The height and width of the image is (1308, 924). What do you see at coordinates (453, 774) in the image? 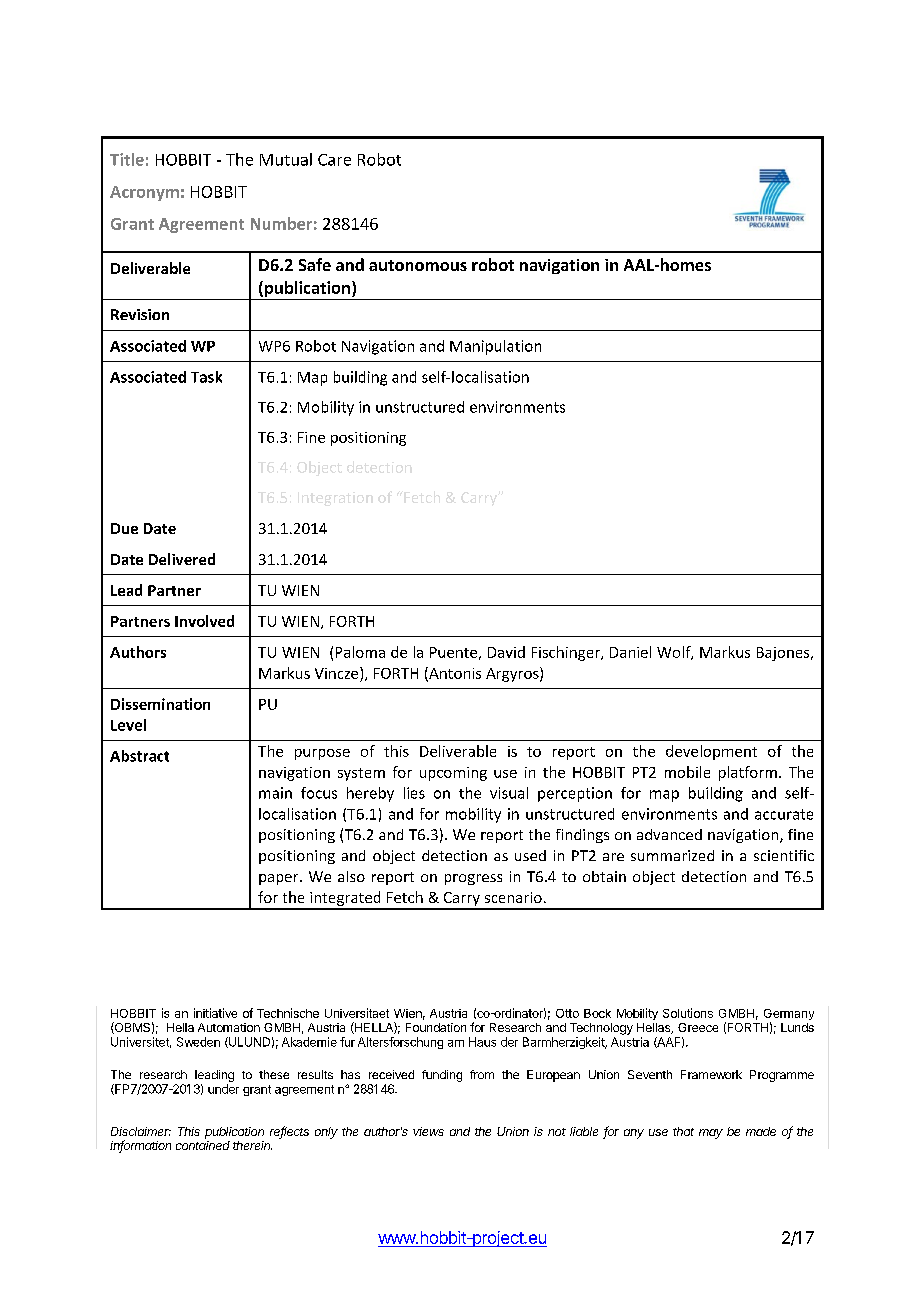
I see `upcoming` at bounding box center [453, 774].
